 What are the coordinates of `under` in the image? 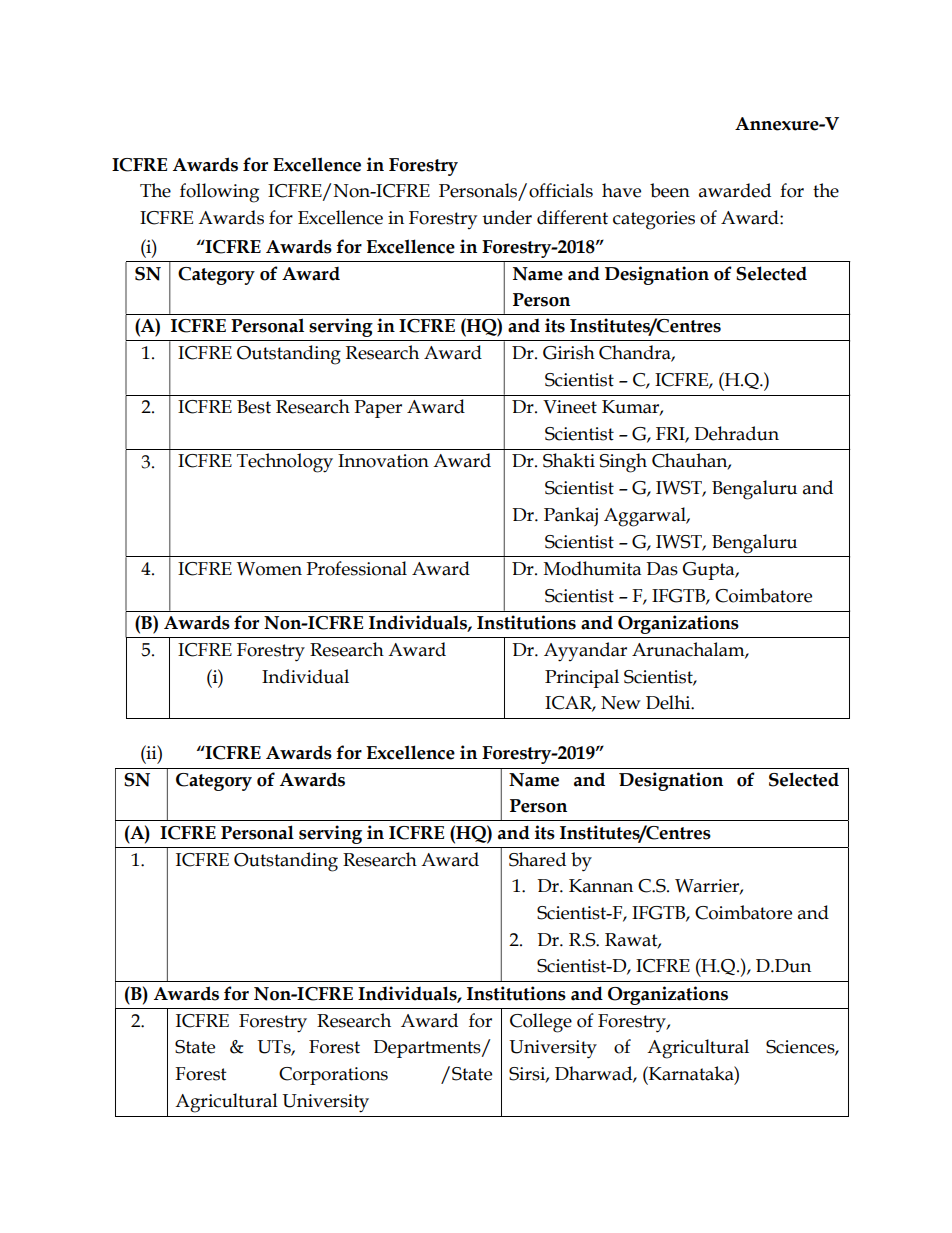 It's located at (507, 217).
